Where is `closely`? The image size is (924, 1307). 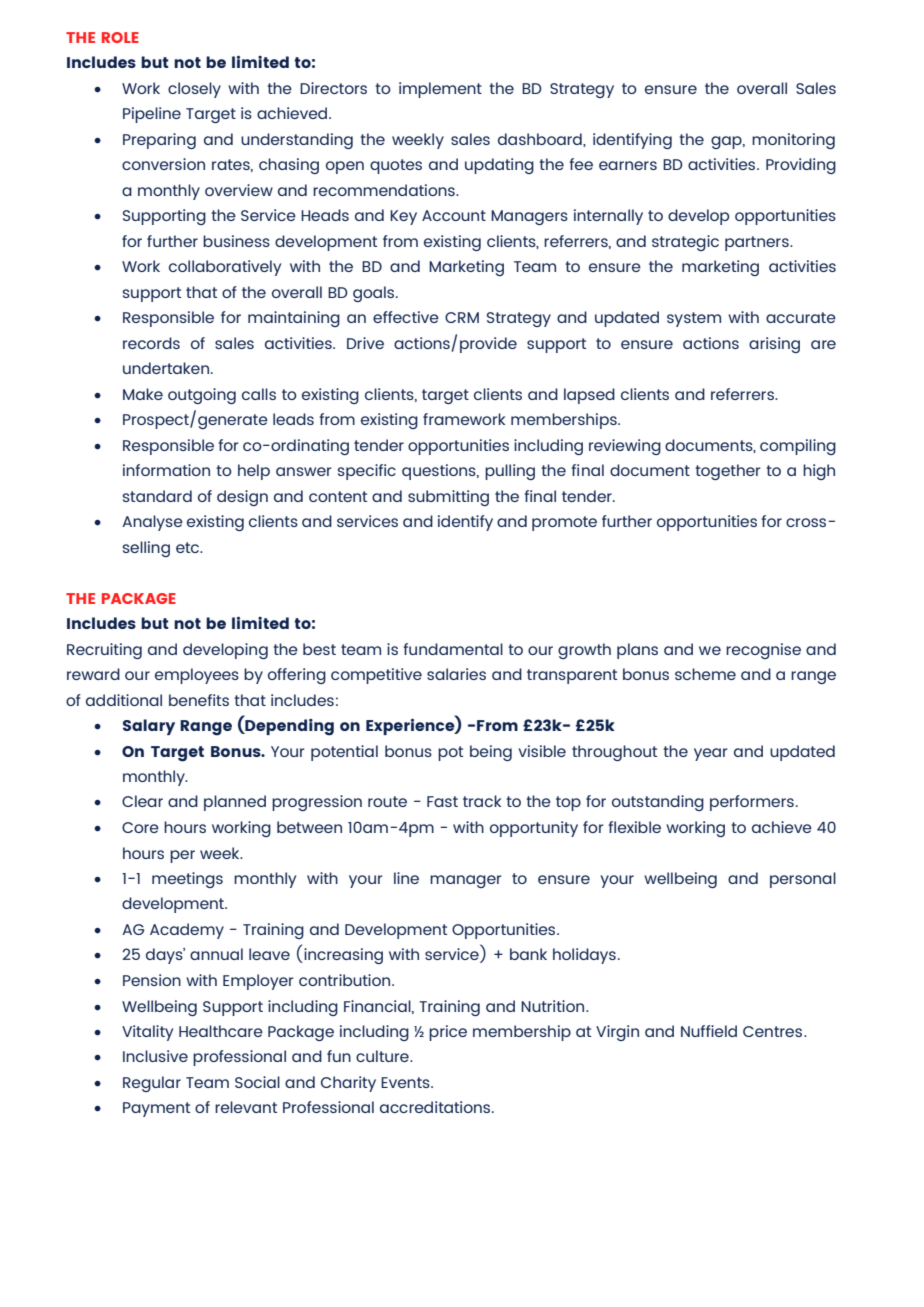
closely is located at coordinates (194, 90).
